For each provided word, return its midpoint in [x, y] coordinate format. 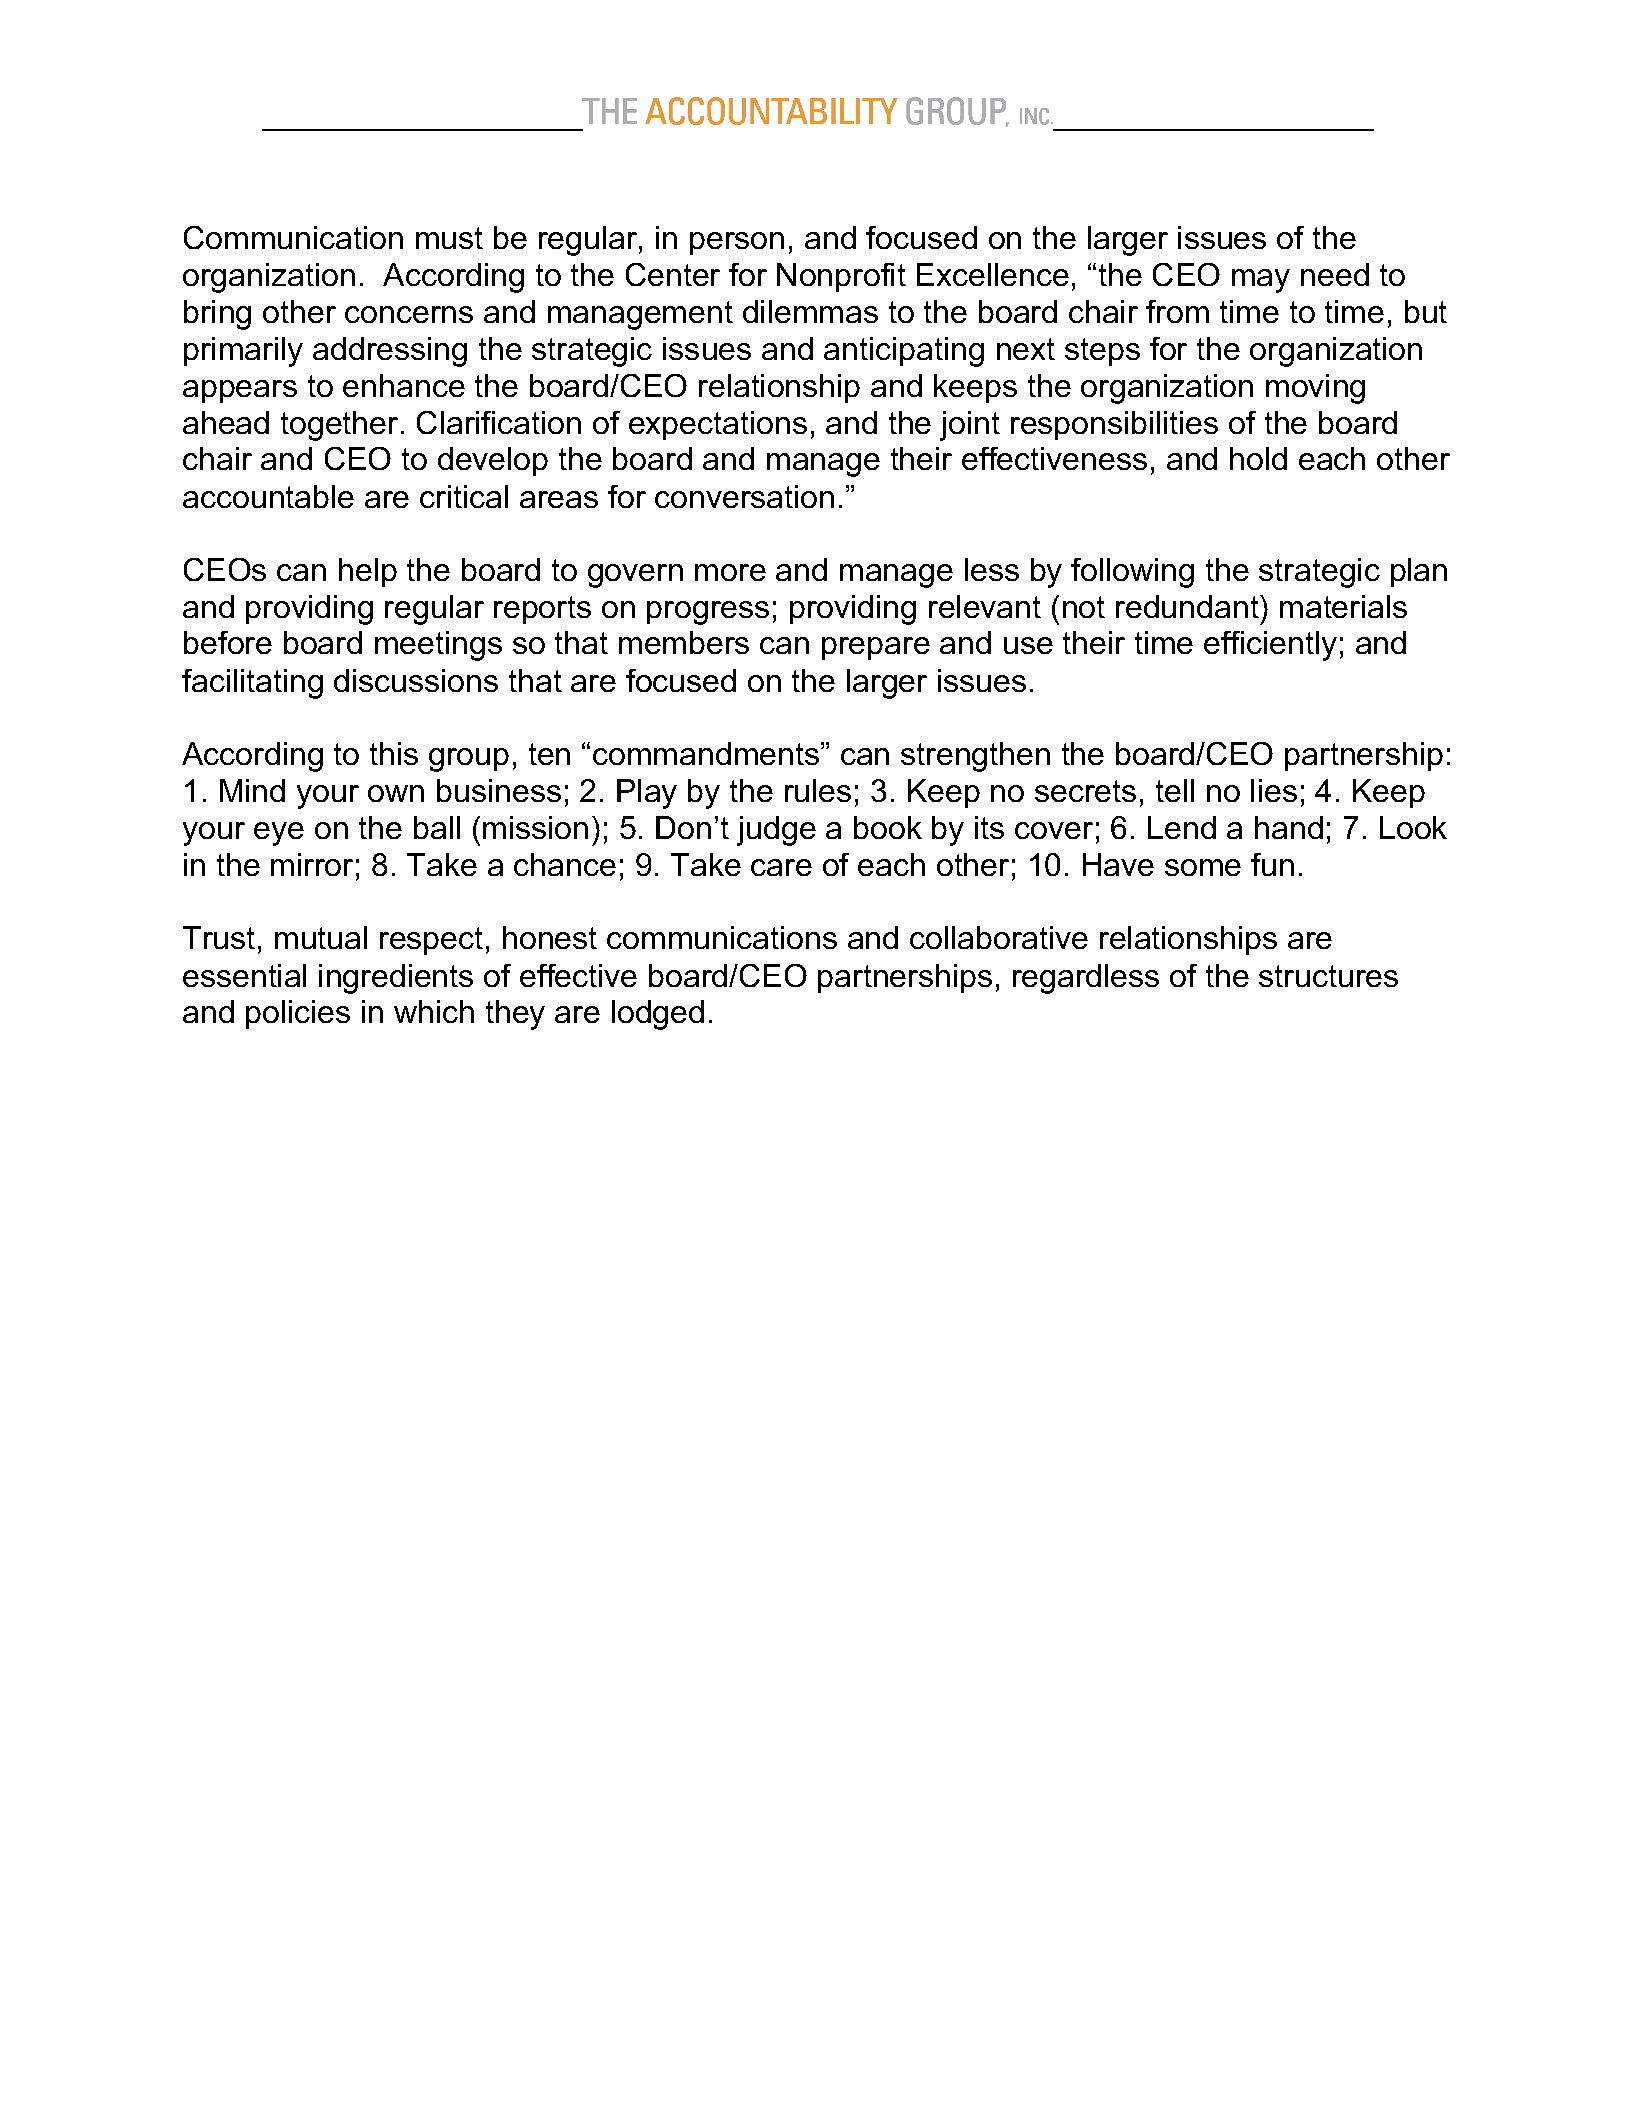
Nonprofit [841, 277]
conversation [744, 496]
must [449, 238]
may [1261, 281]
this [394, 753]
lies [1274, 790]
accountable [268, 496]
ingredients [396, 979]
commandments [707, 753]
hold [1258, 458]
